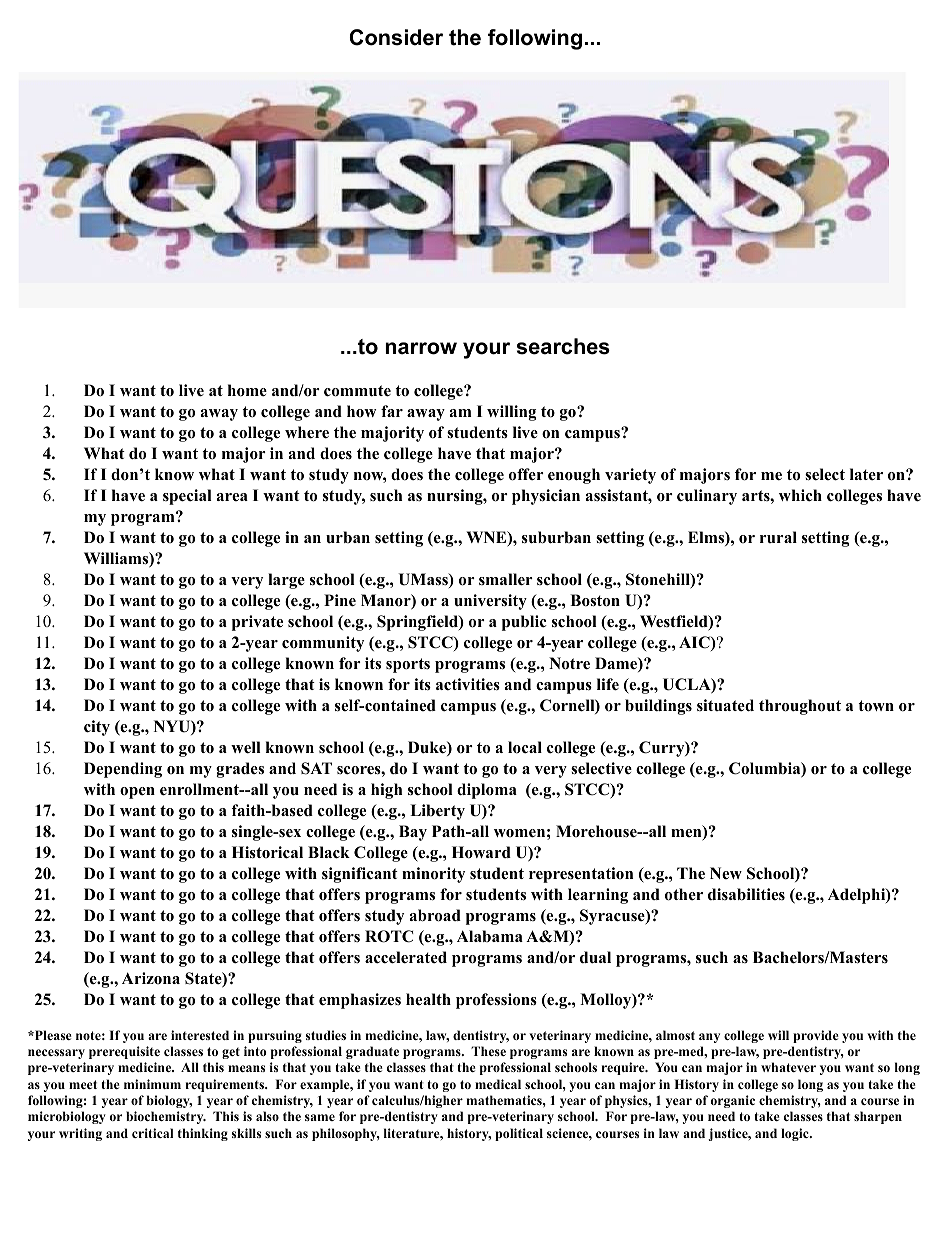 Image resolution: width=952 pixels, height=1233 pixels. I want to click on Arizona, so click(151, 978).
